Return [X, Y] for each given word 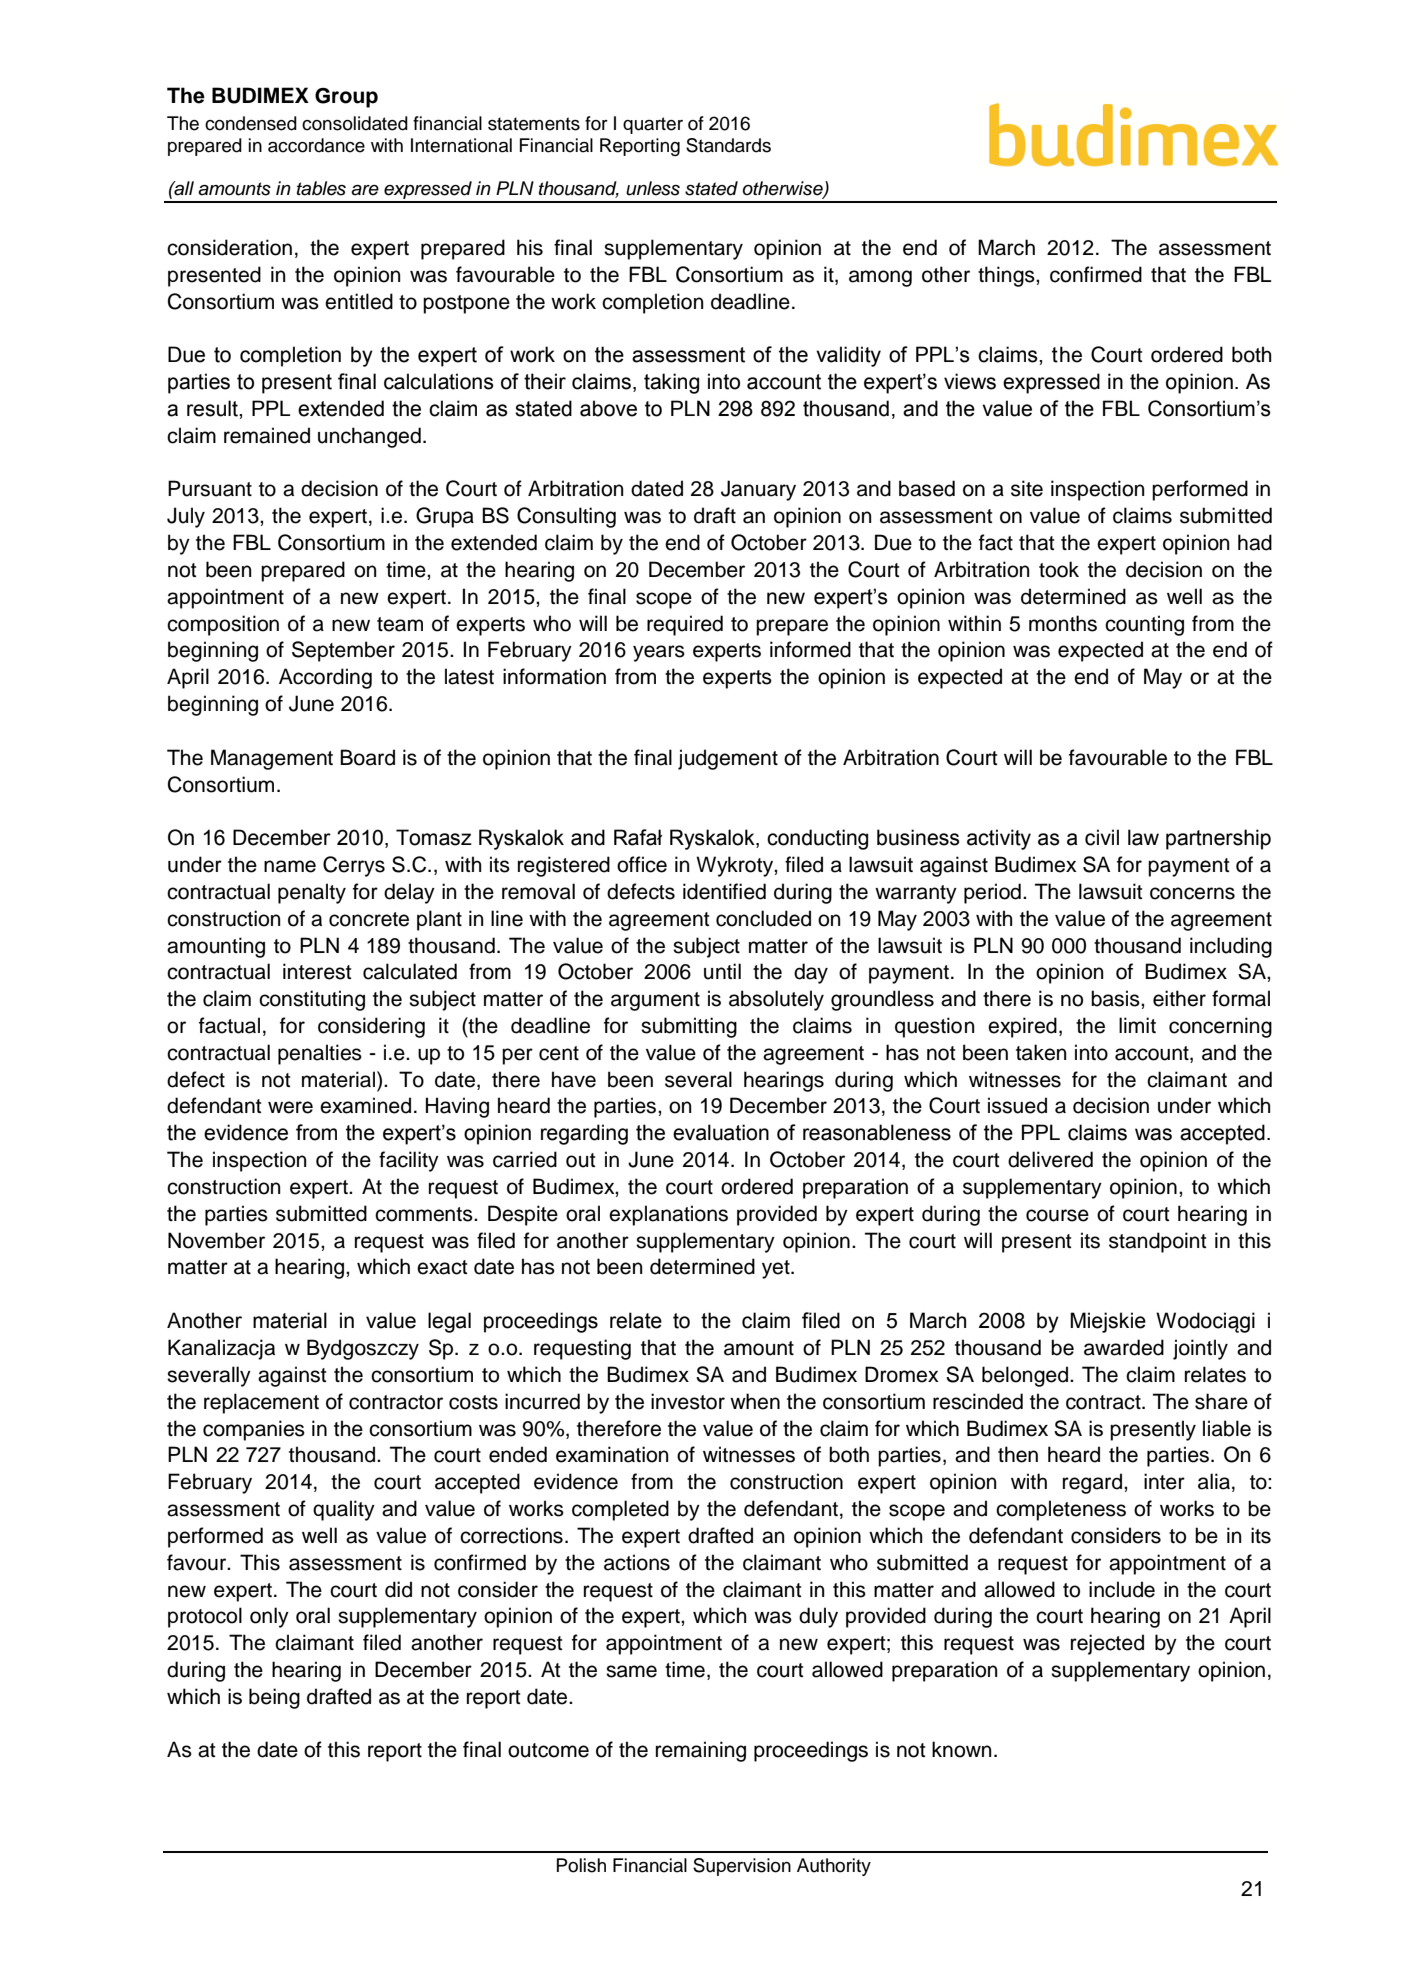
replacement [261, 1403]
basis [1116, 998]
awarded [1124, 1347]
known [962, 1749]
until [722, 971]
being [274, 1698]
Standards [728, 145]
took [1059, 569]
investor [688, 1401]
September [343, 651]
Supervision [742, 1867]
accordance [316, 145]
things [1007, 276]
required [685, 625]
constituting [312, 1000]
